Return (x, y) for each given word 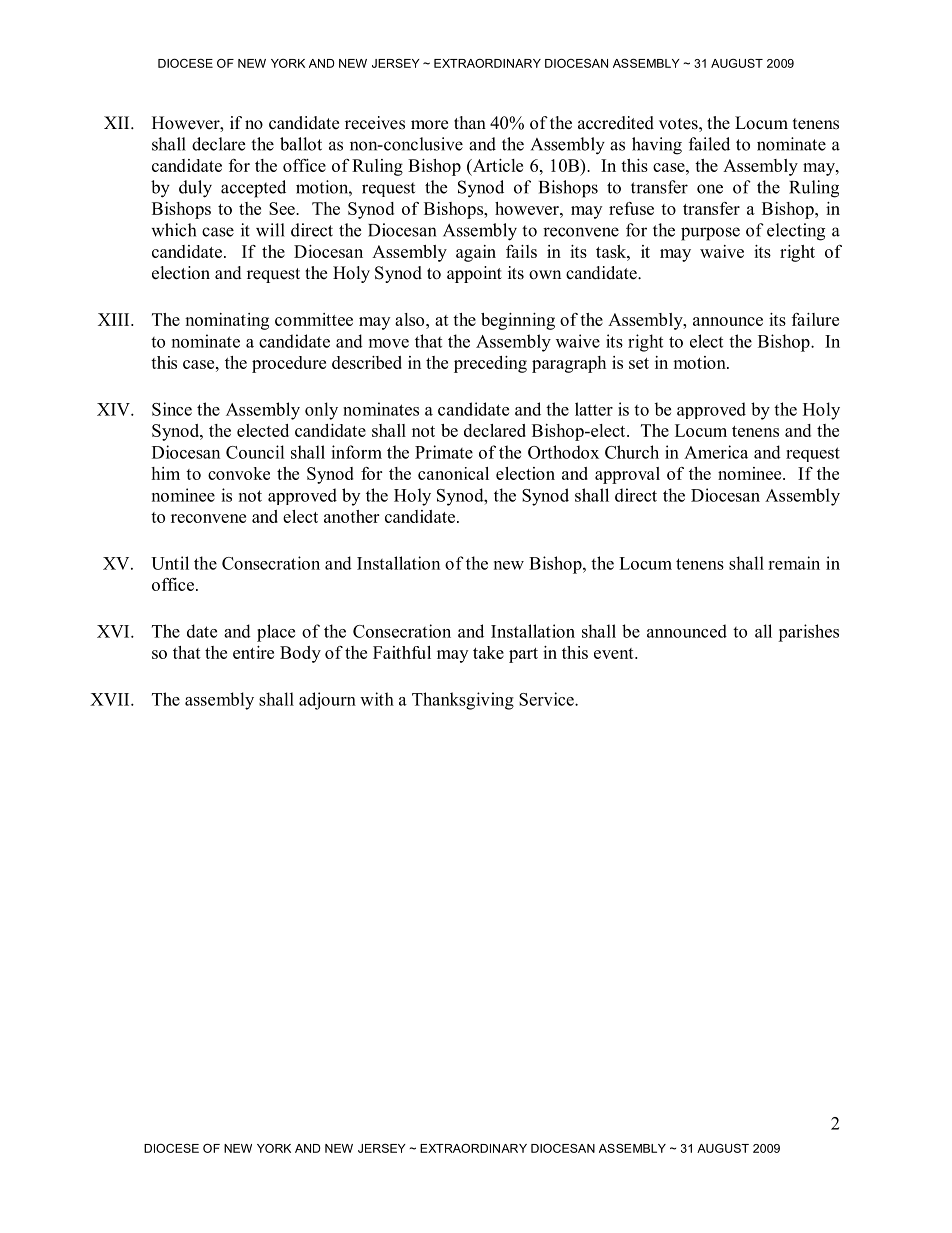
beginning (518, 321)
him (165, 473)
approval (627, 475)
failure (815, 319)
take (488, 652)
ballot (301, 144)
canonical (453, 473)
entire (253, 652)
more (429, 125)
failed (709, 144)
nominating (227, 321)
